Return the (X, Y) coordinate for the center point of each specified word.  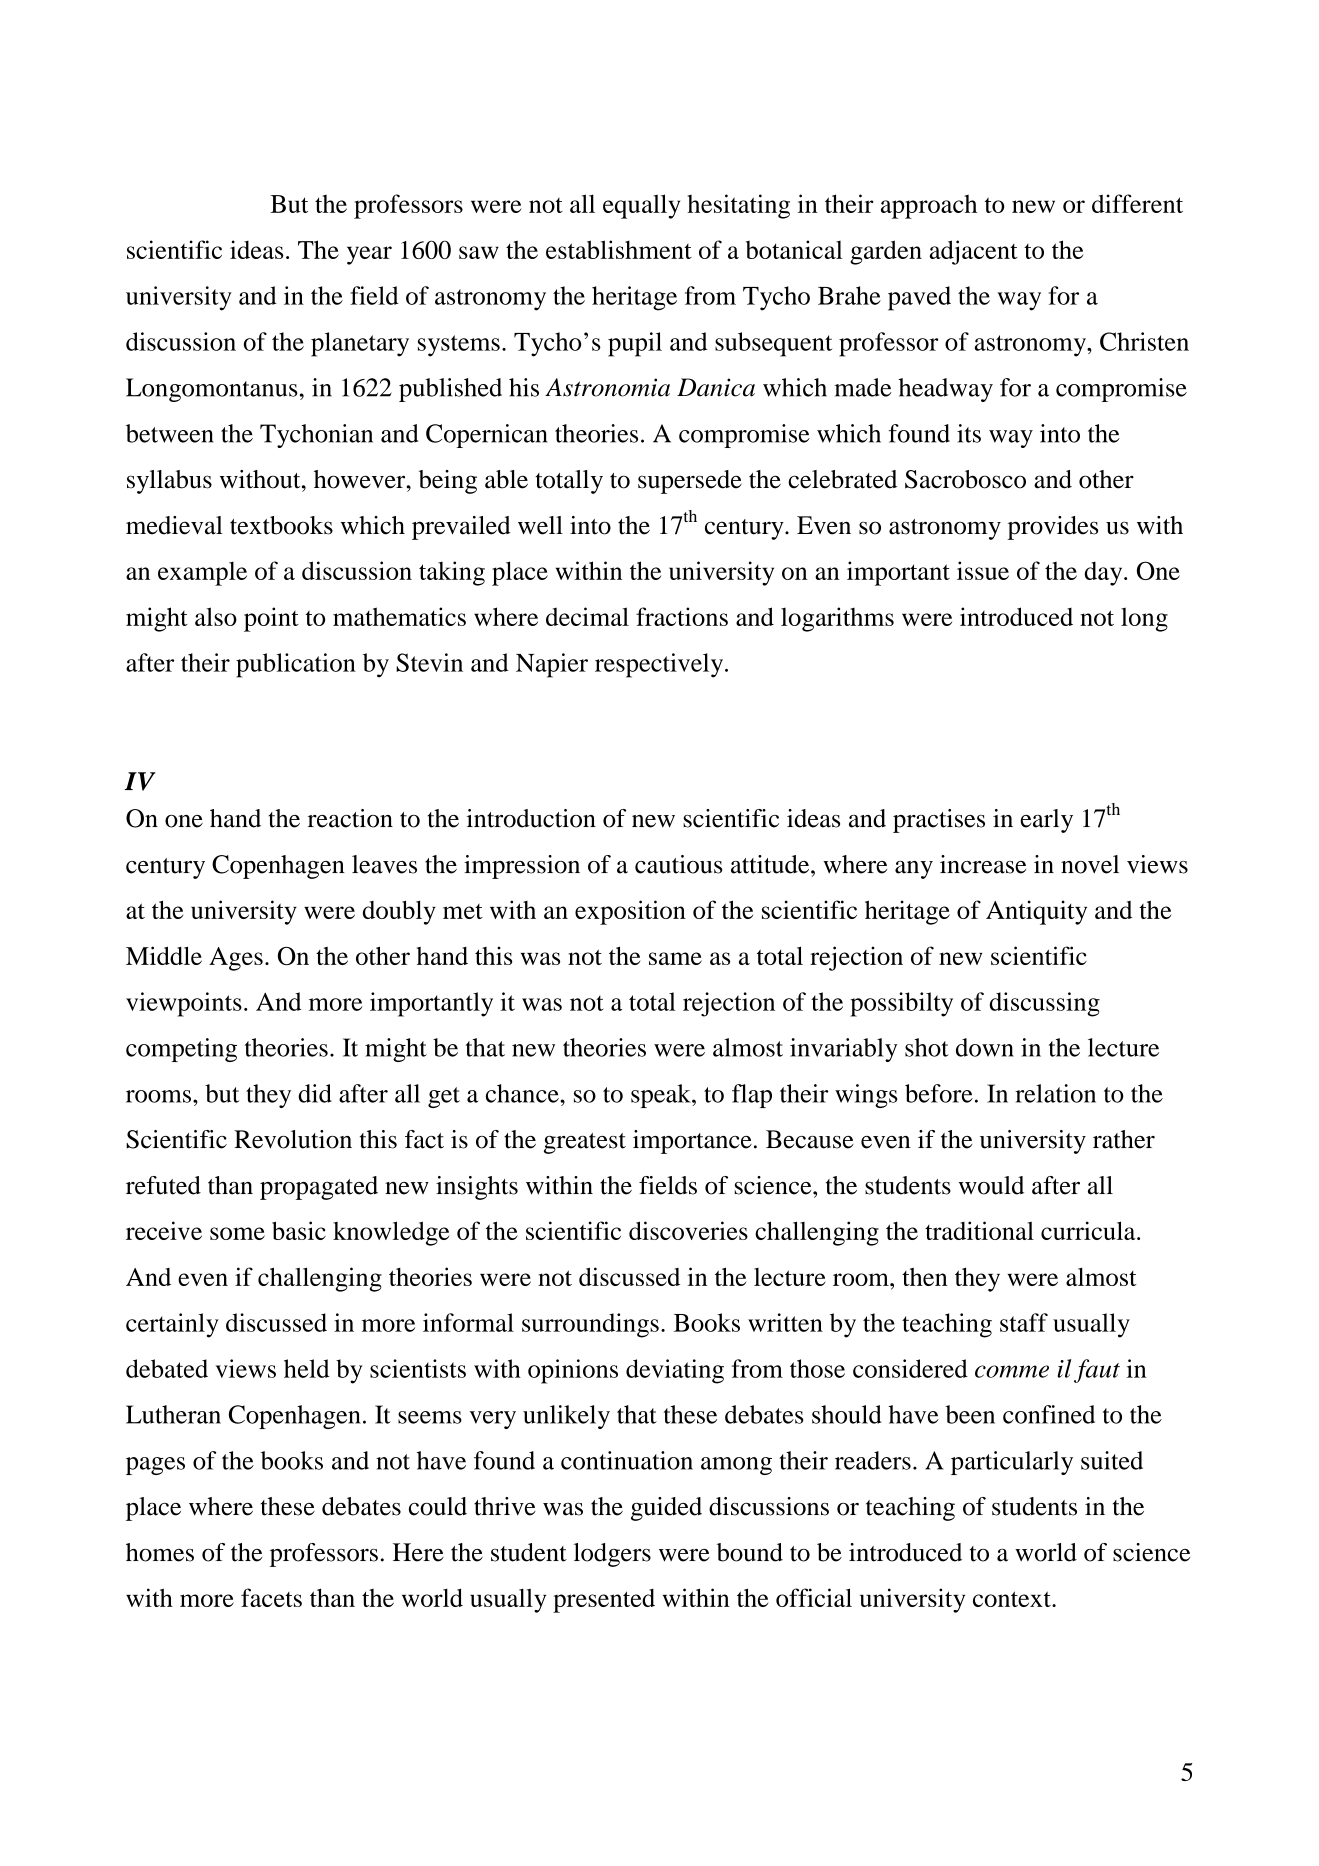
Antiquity (1036, 912)
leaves (384, 864)
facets (271, 1597)
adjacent (974, 252)
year (369, 255)
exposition (630, 912)
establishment (619, 249)
